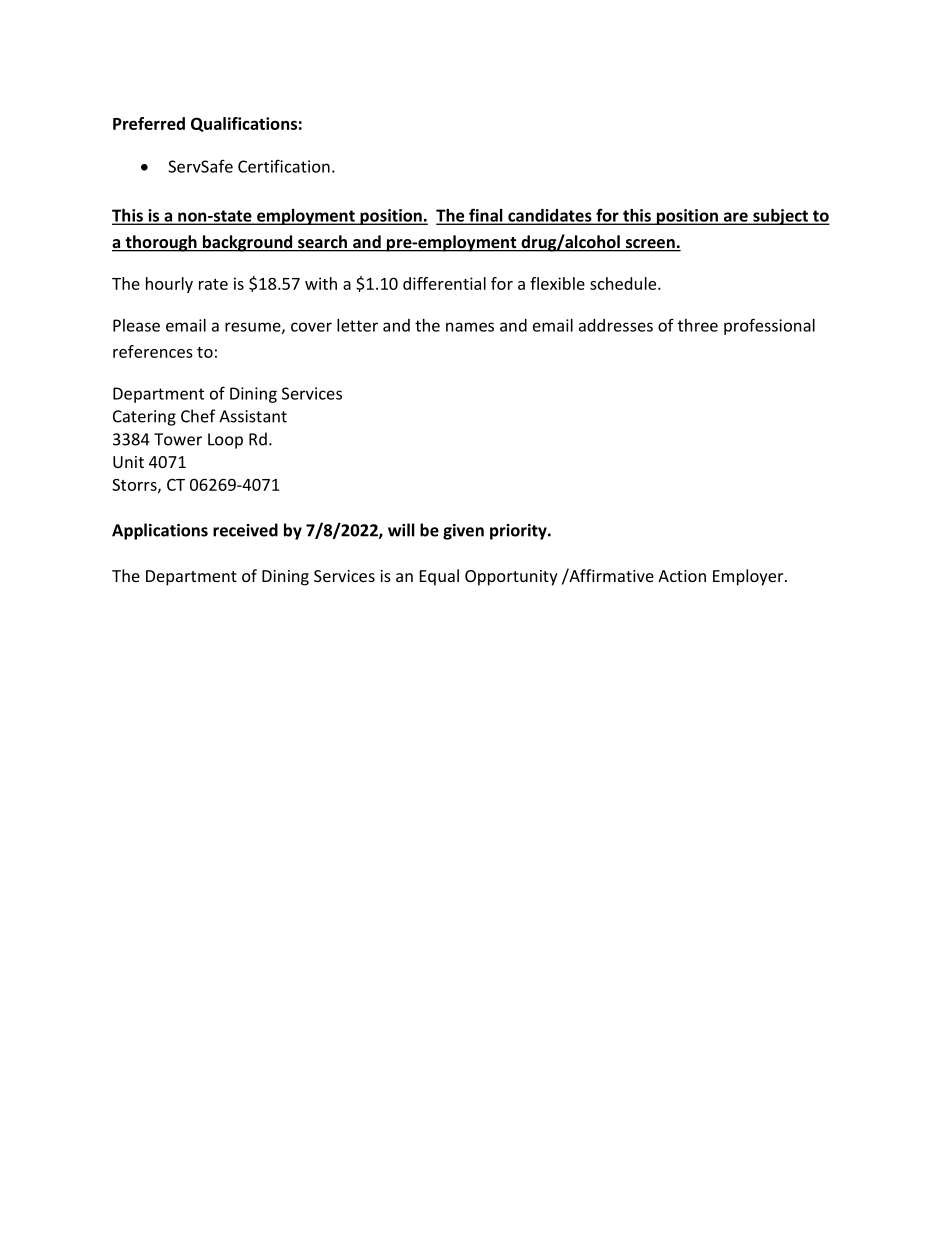  I want to click on references, so click(153, 351).
